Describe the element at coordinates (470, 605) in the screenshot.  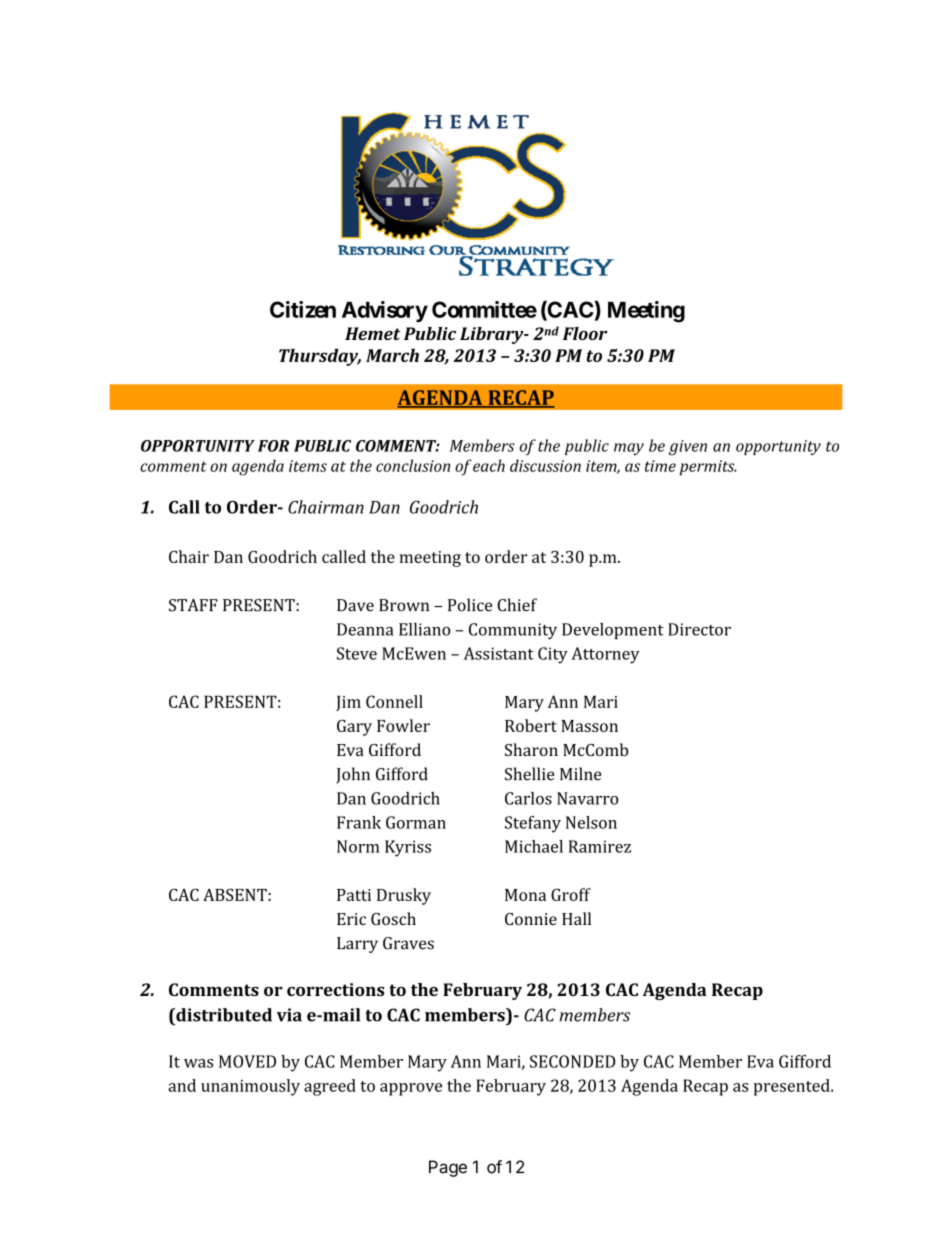
I see `Police` at that location.
